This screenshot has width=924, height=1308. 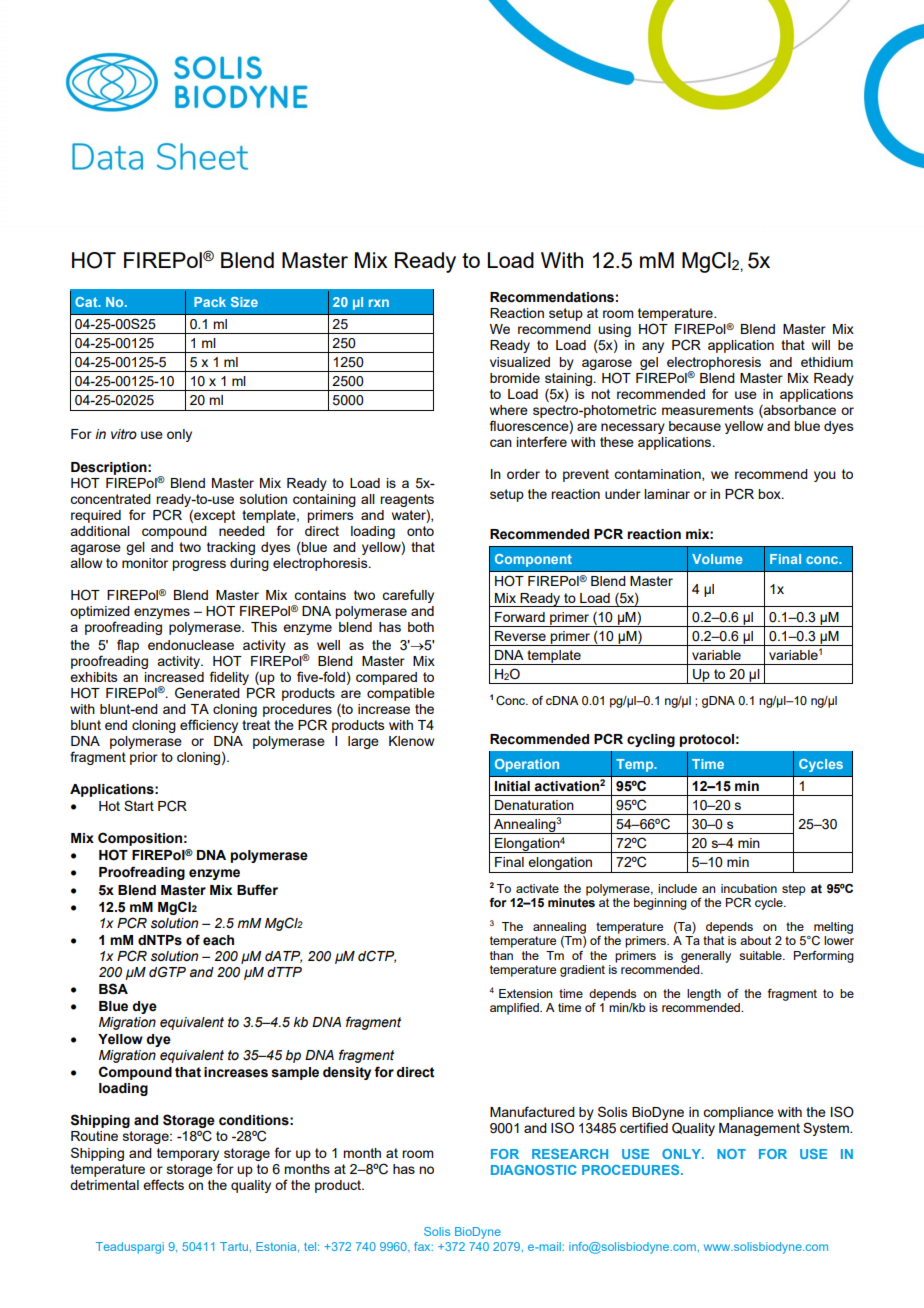 I want to click on compatible, so click(x=401, y=694).
